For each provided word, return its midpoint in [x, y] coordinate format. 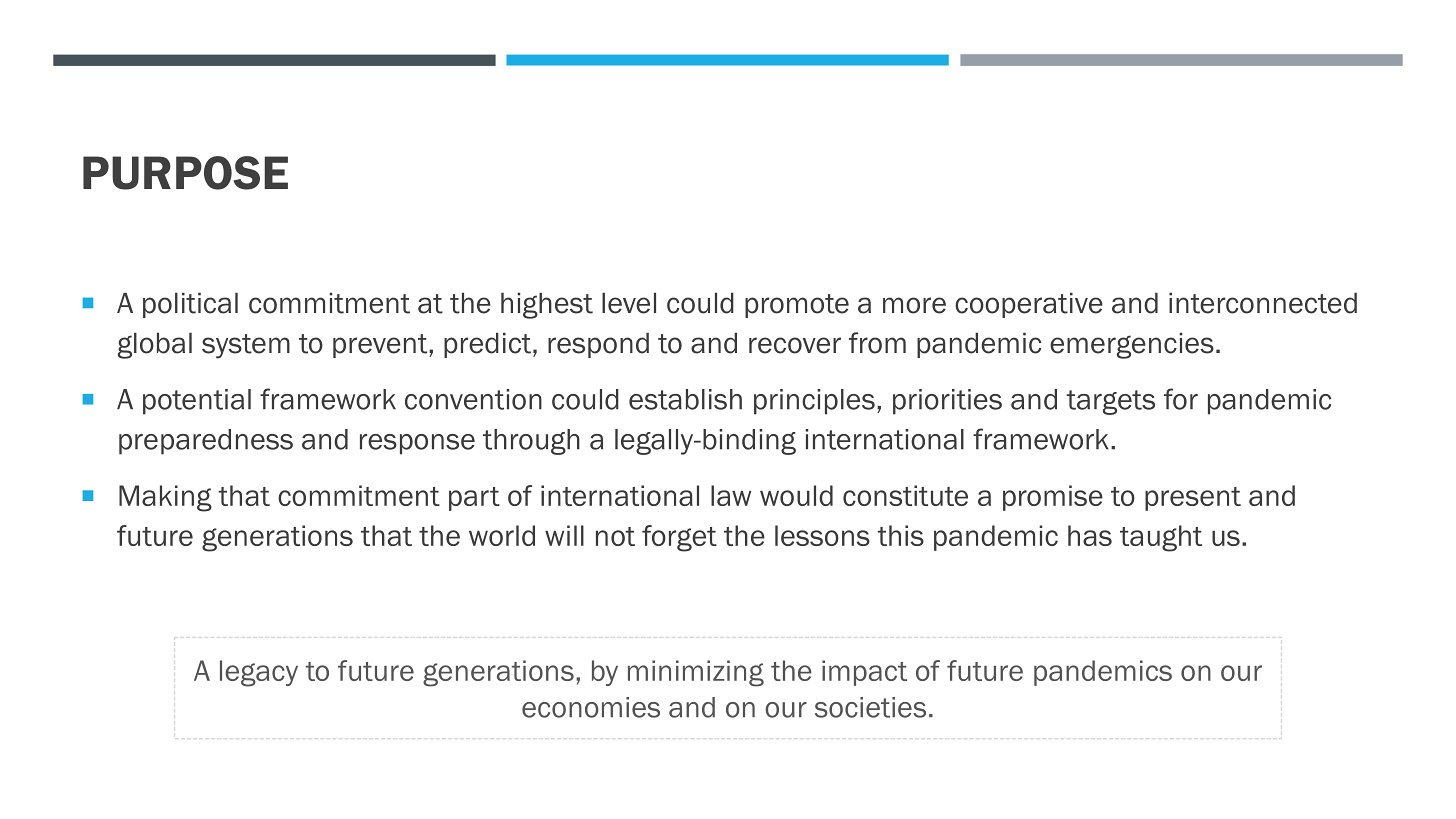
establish [685, 399]
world [502, 535]
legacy [259, 673]
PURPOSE [185, 173]
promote [797, 306]
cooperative [1029, 305]
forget [679, 538]
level [629, 303]
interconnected [1263, 303]
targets [1110, 402]
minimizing [696, 673]
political [190, 305]
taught [1161, 538]
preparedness [206, 442]
